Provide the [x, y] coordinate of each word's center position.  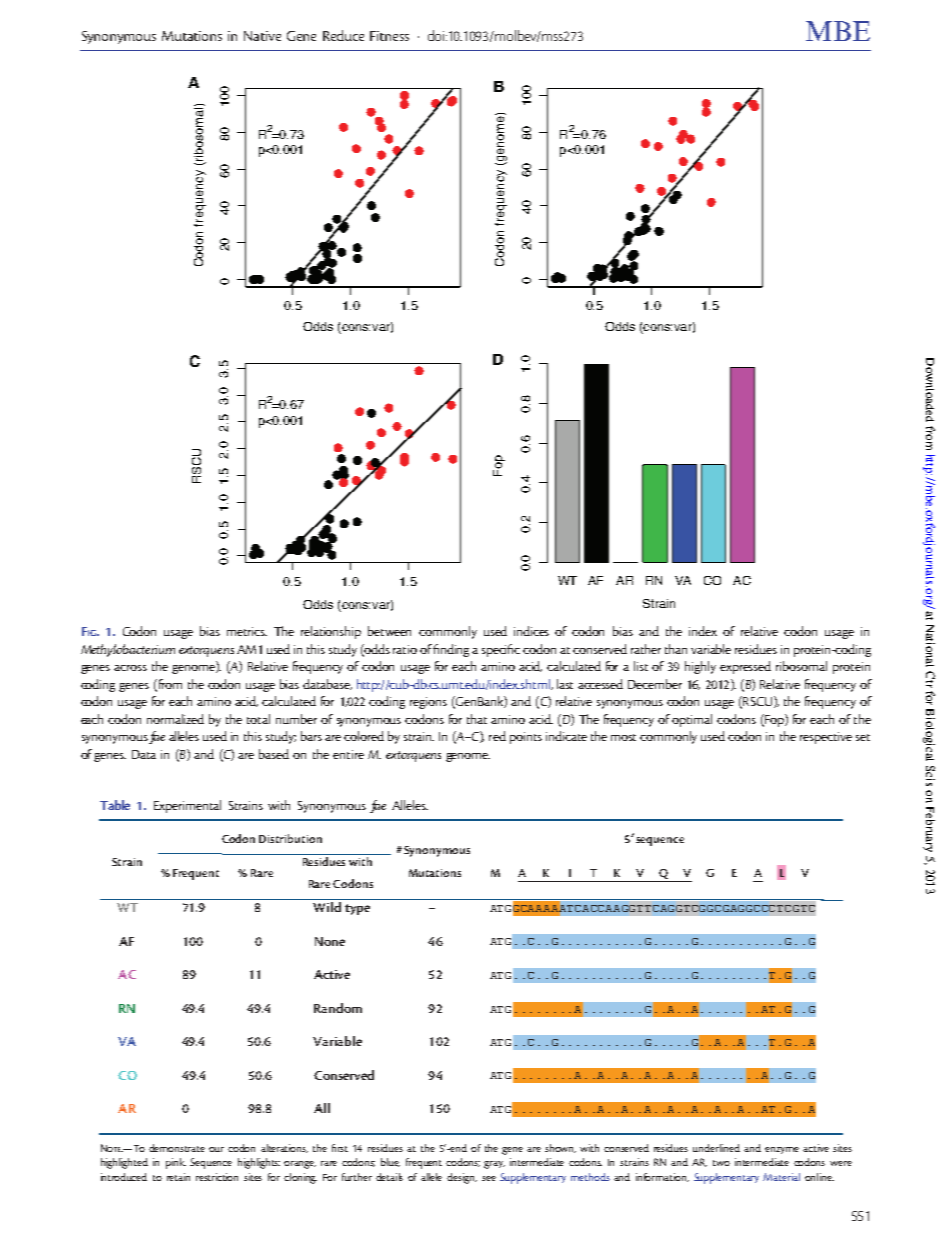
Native [262, 36]
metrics [247, 631]
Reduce [343, 35]
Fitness [389, 36]
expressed [745, 667]
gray [494, 1165]
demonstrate [177, 1148]
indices [531, 631]
